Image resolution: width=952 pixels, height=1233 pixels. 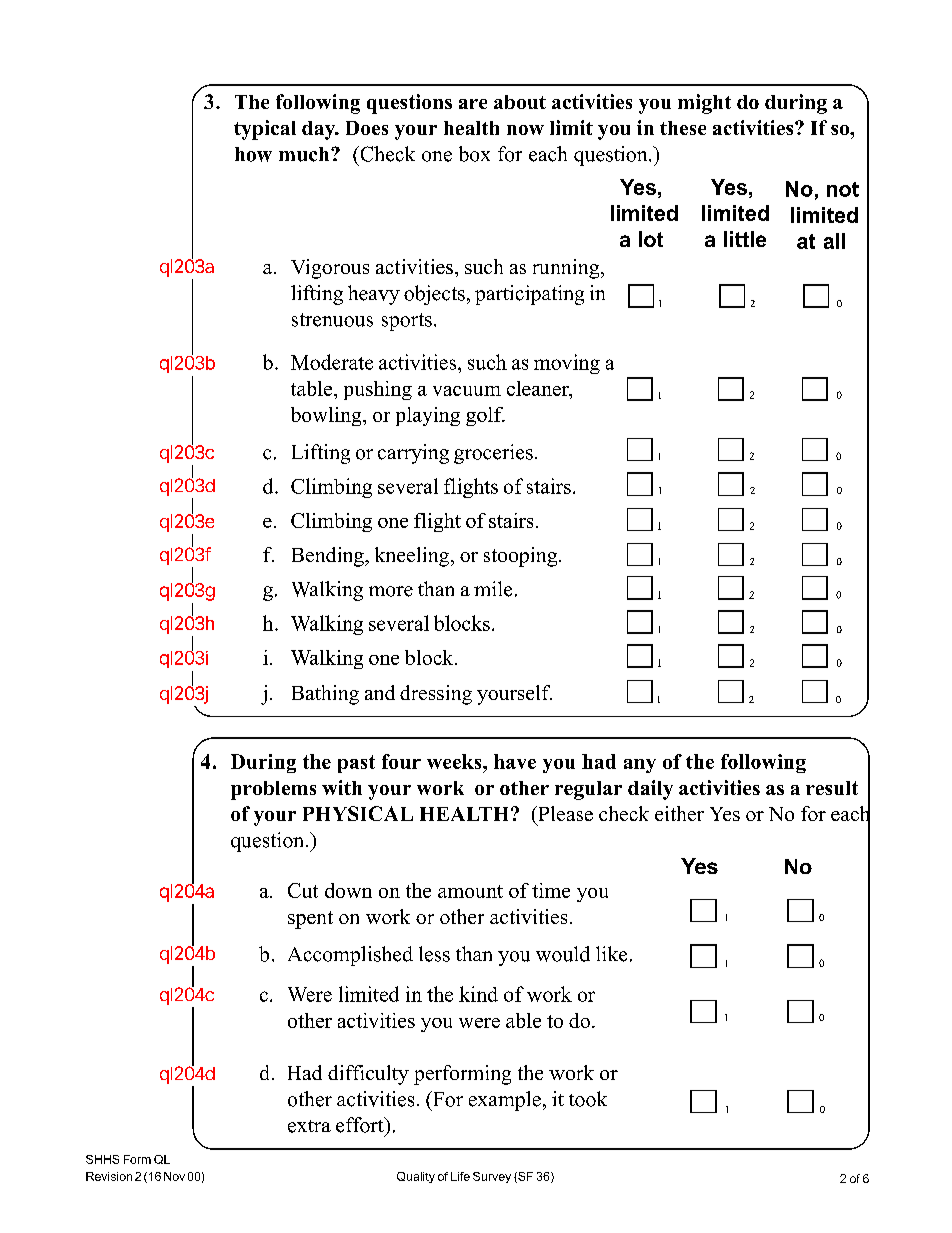 I want to click on problems, so click(x=273, y=790).
